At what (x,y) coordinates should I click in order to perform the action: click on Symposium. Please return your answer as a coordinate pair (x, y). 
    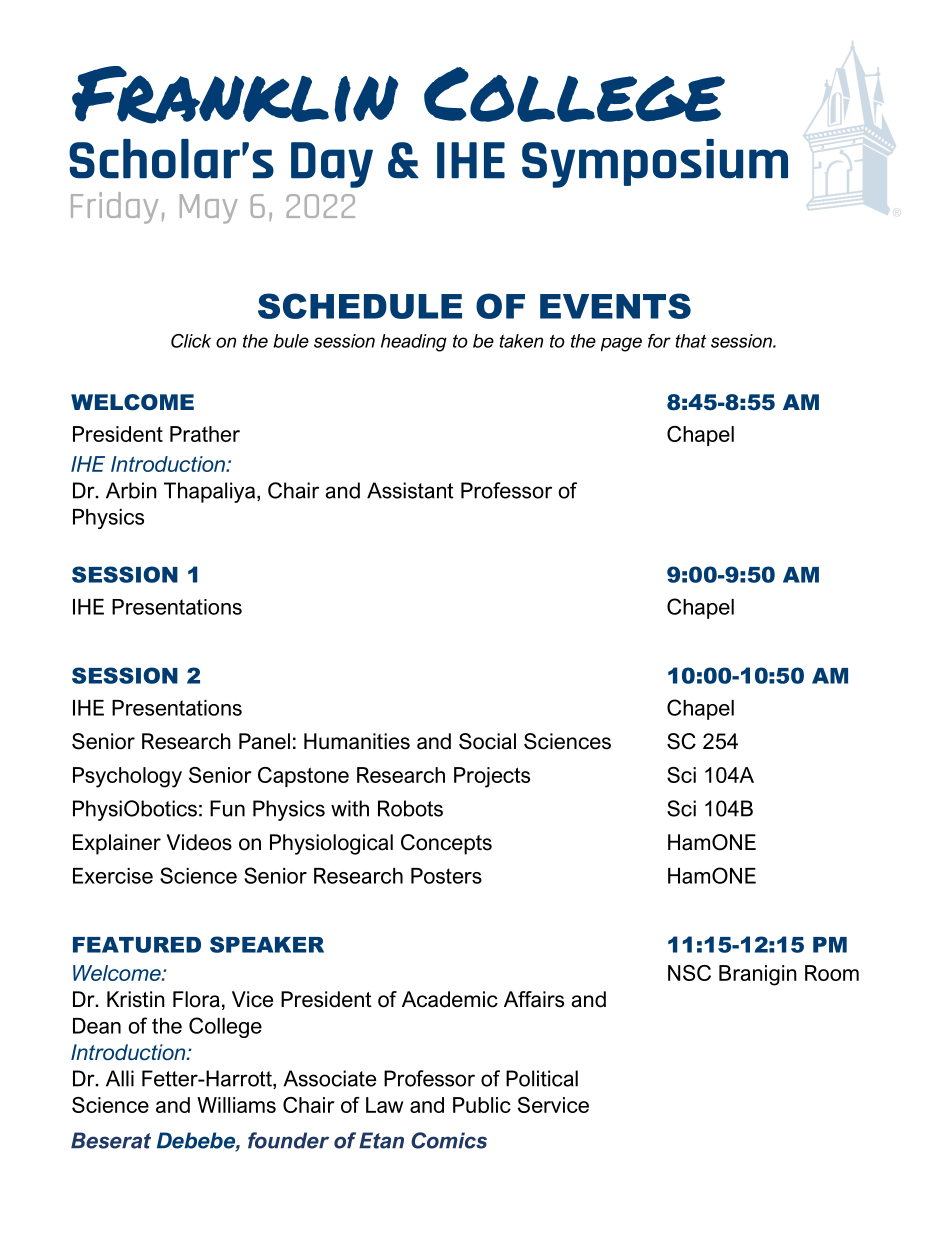
    Looking at the image, I should click on (655, 163).
